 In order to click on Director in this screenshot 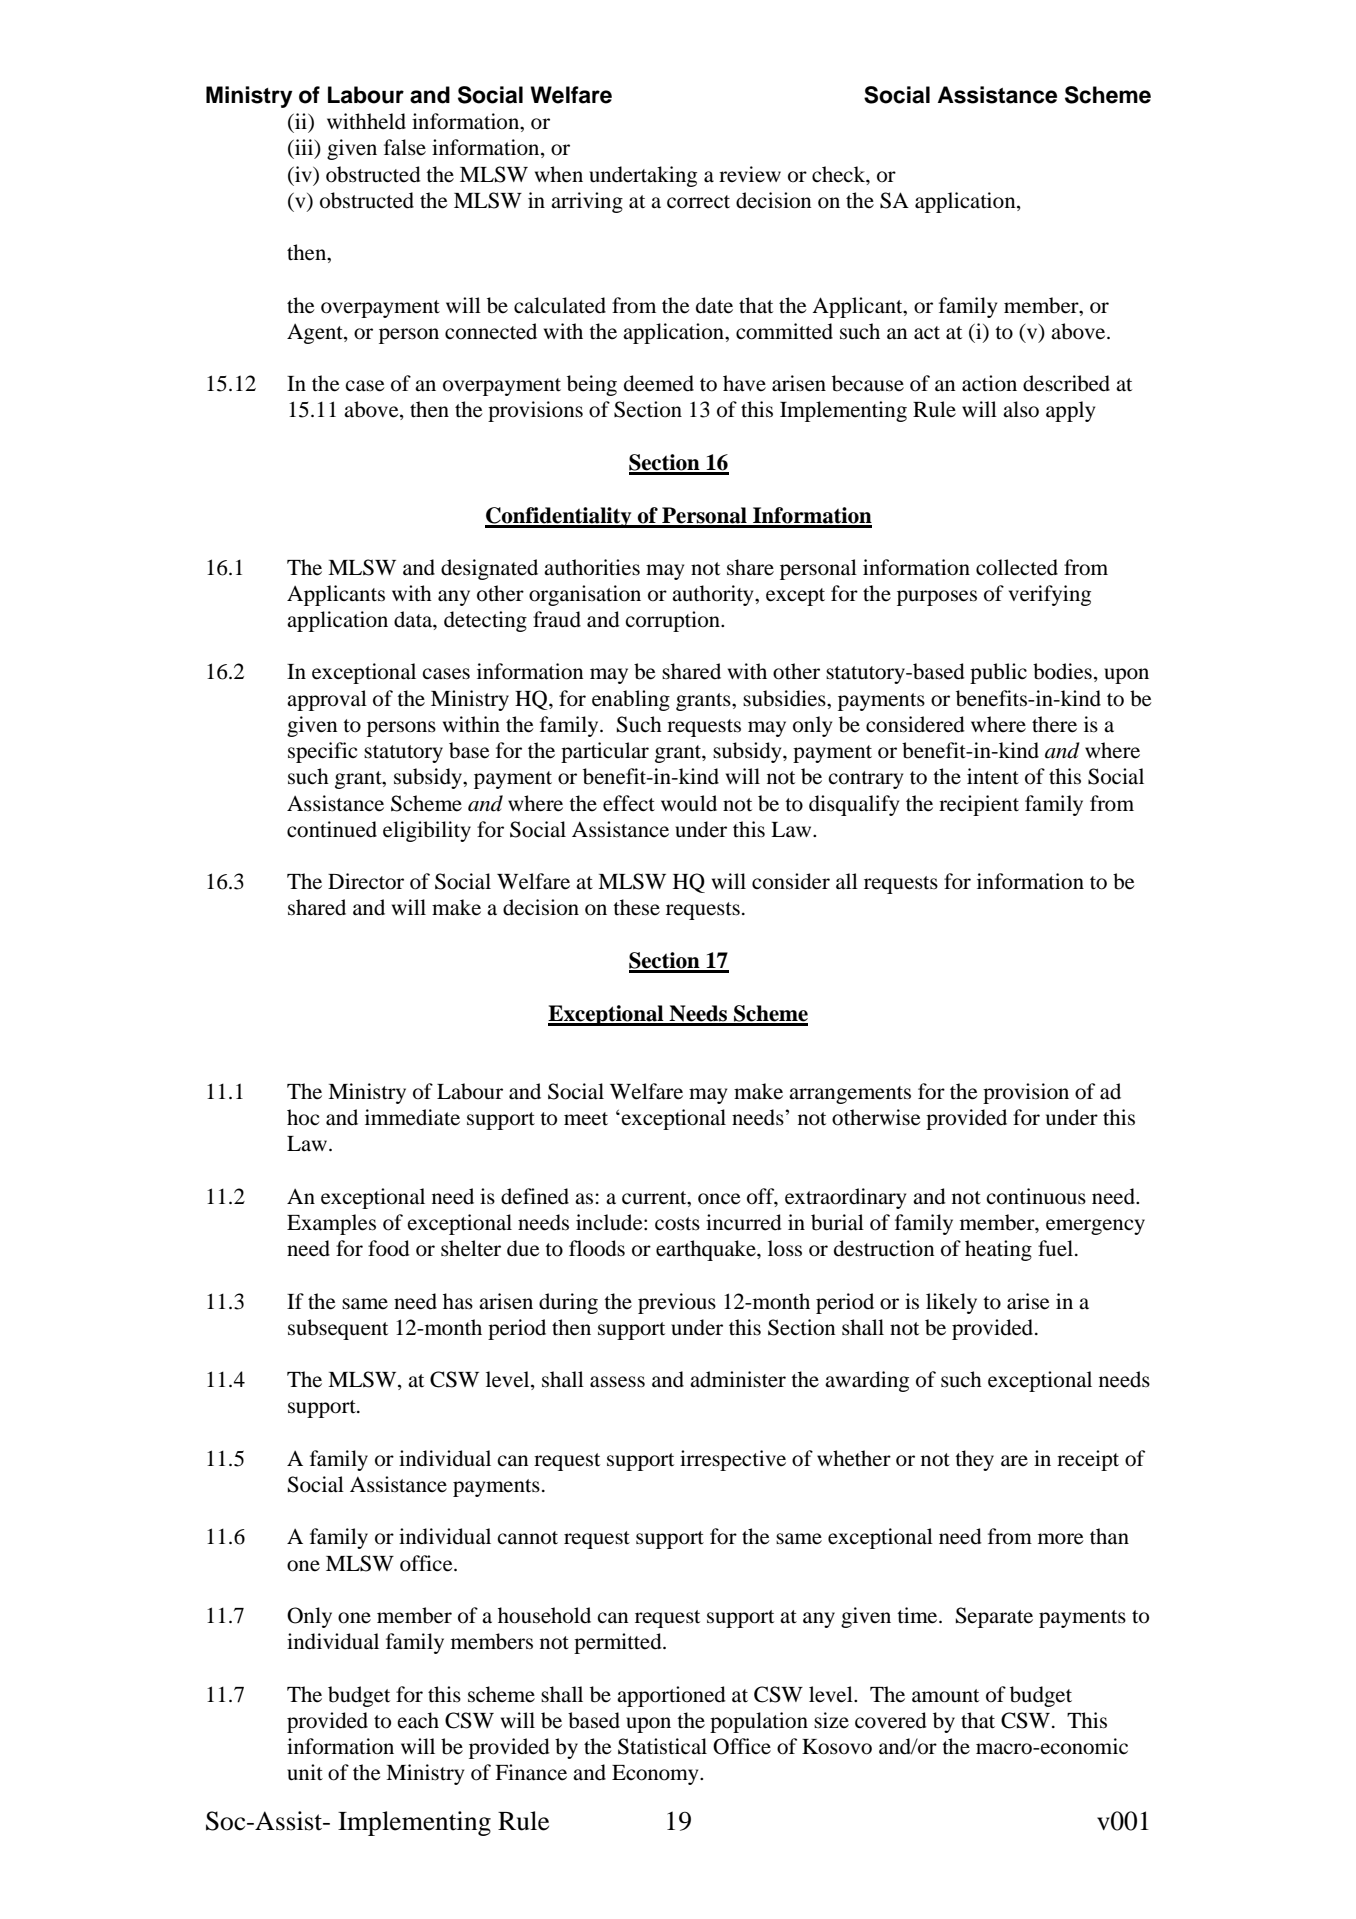, I will do `click(366, 881)`.
